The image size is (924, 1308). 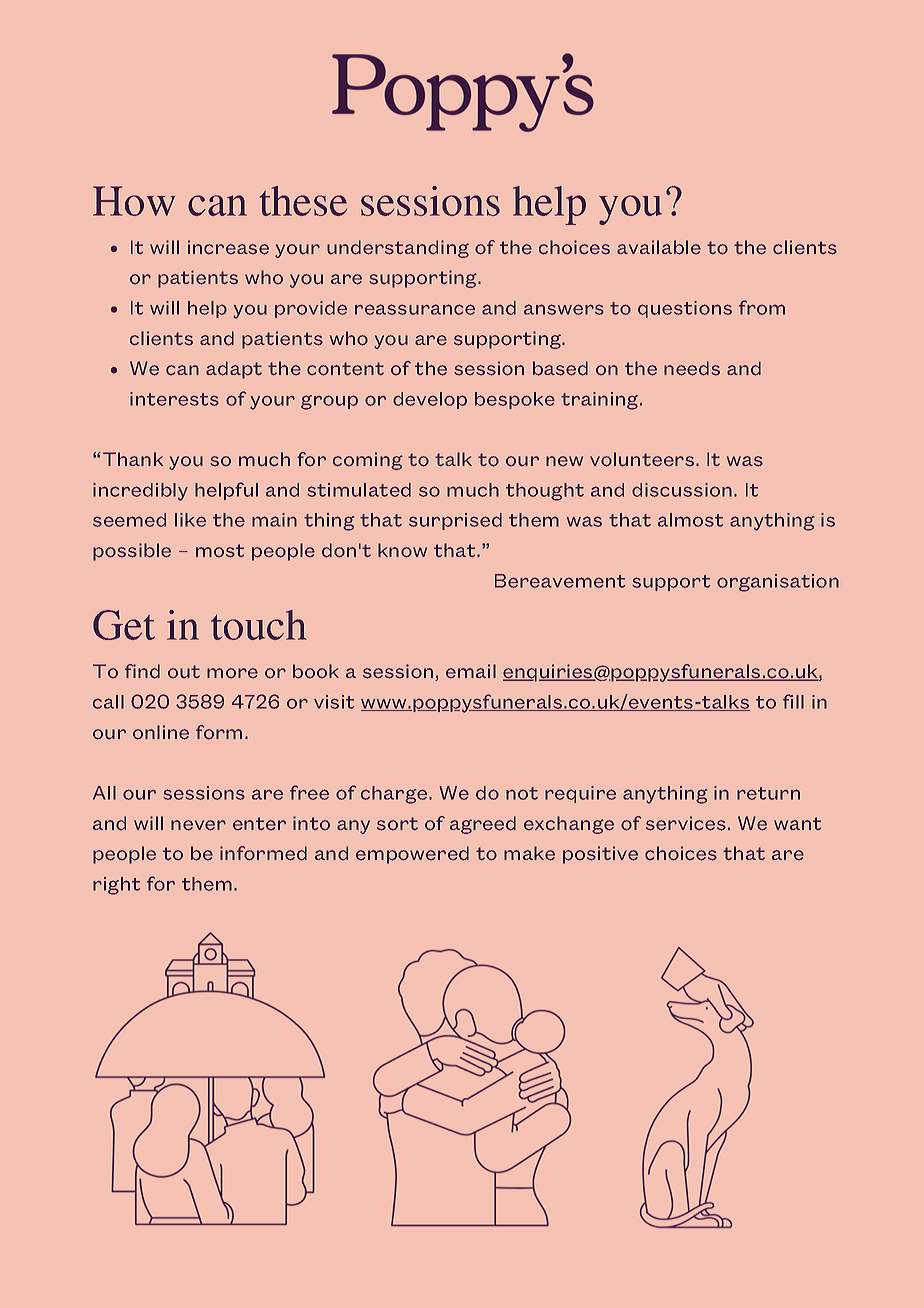 What do you see at coordinates (412, 855) in the screenshot?
I see `empowered` at bounding box center [412, 855].
